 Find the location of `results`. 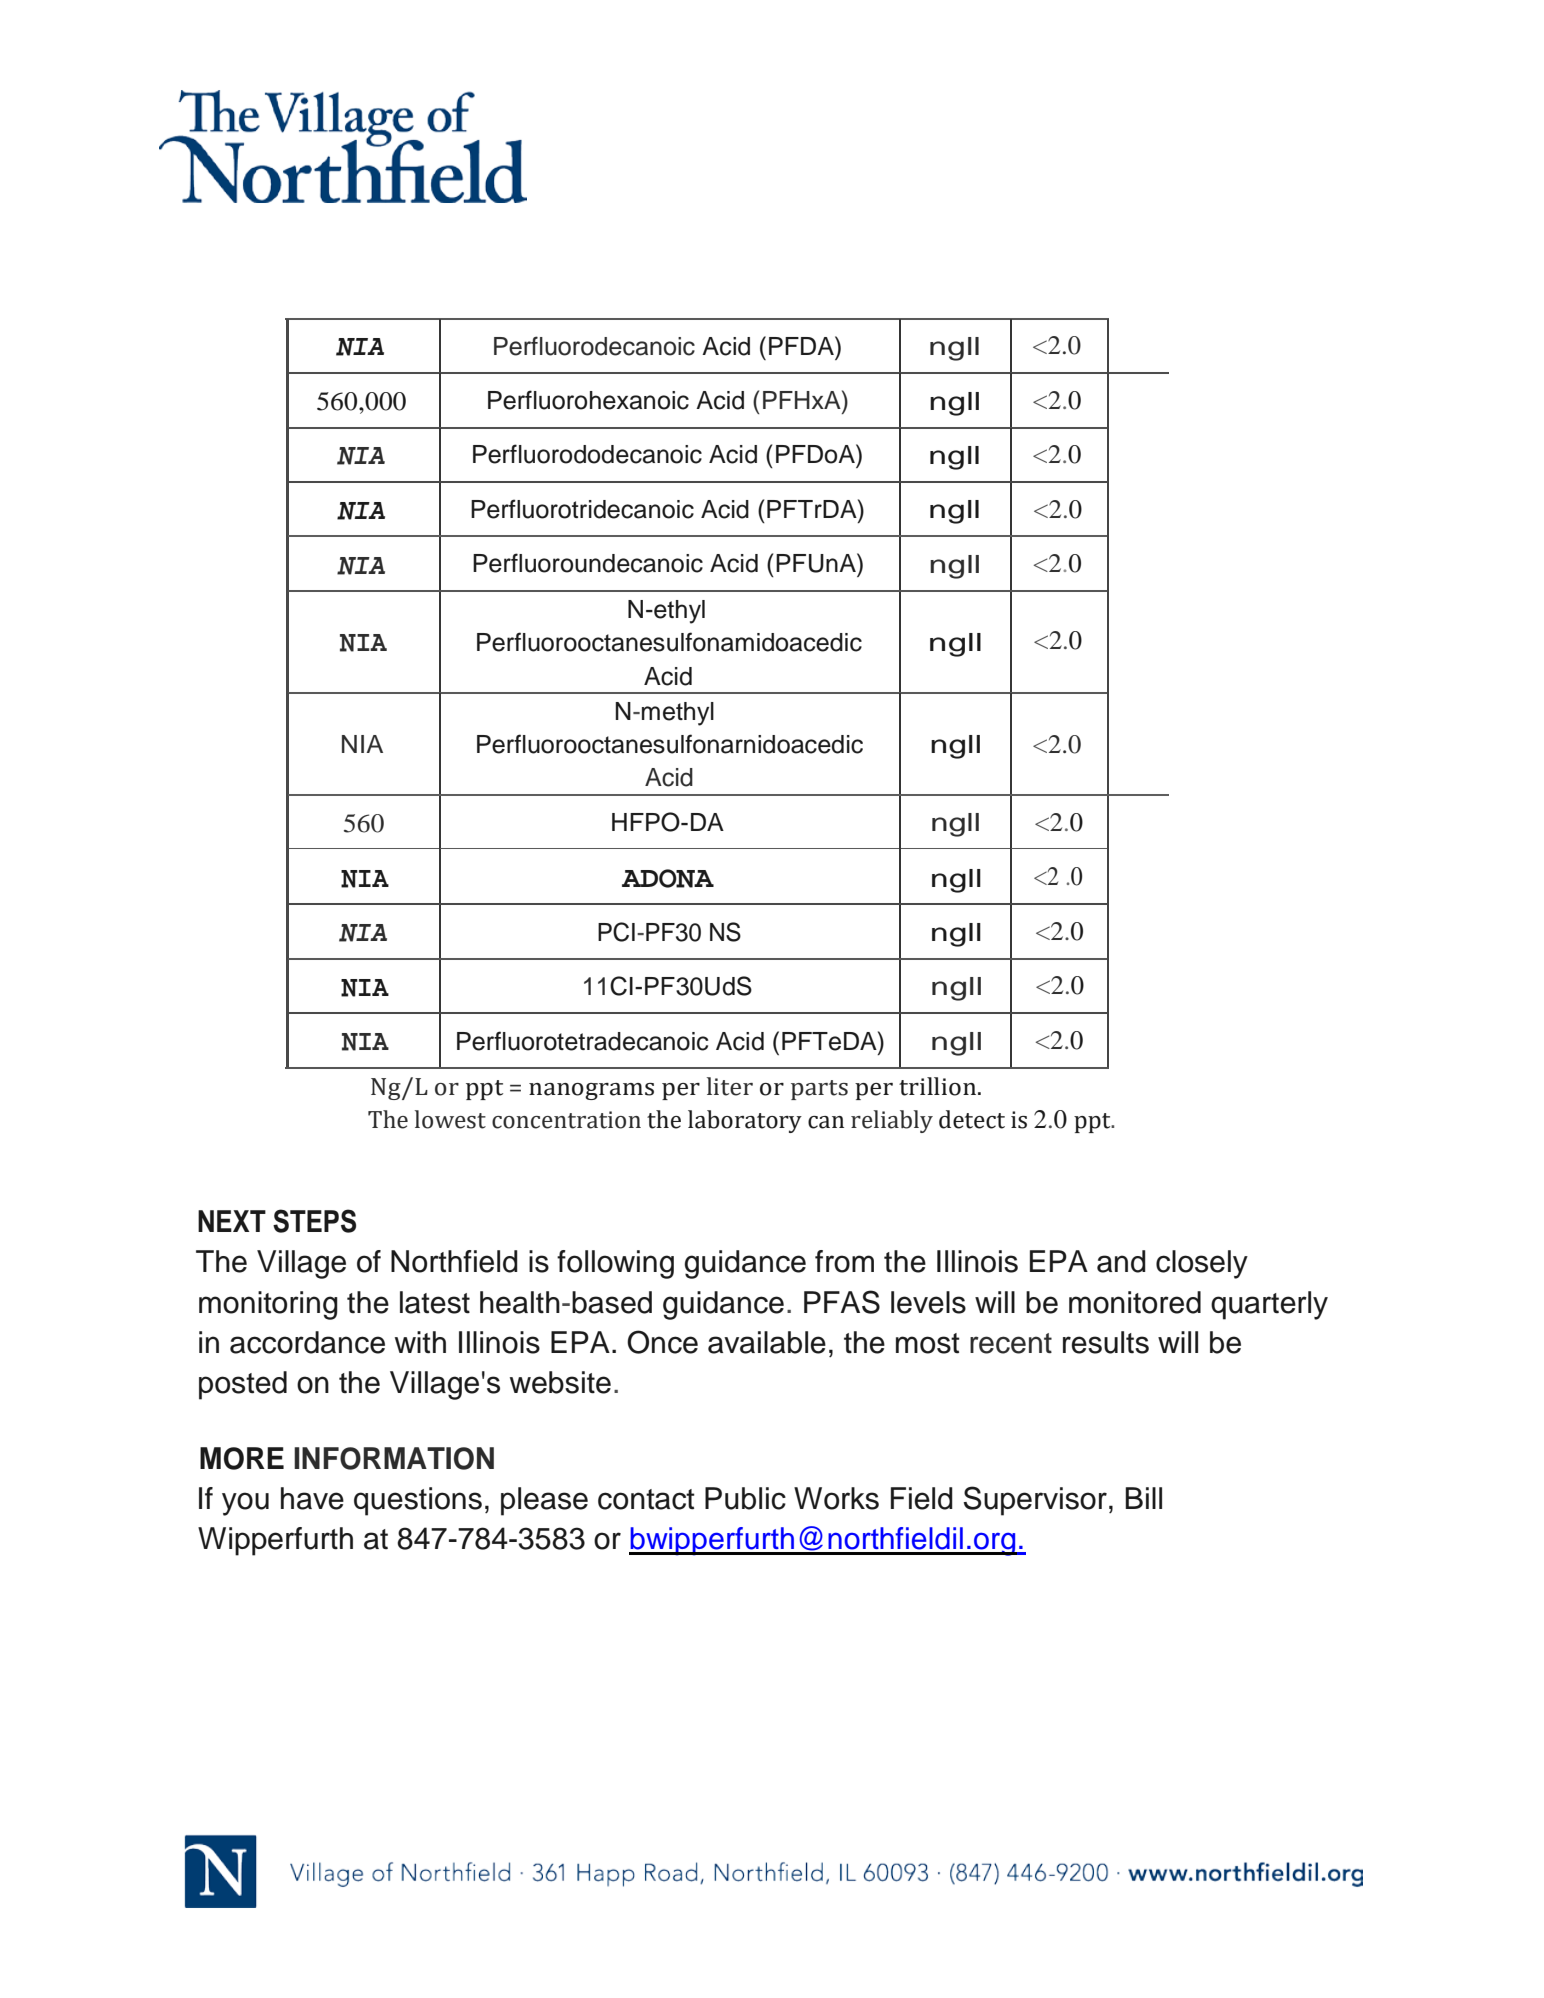

results is located at coordinates (1106, 1342).
